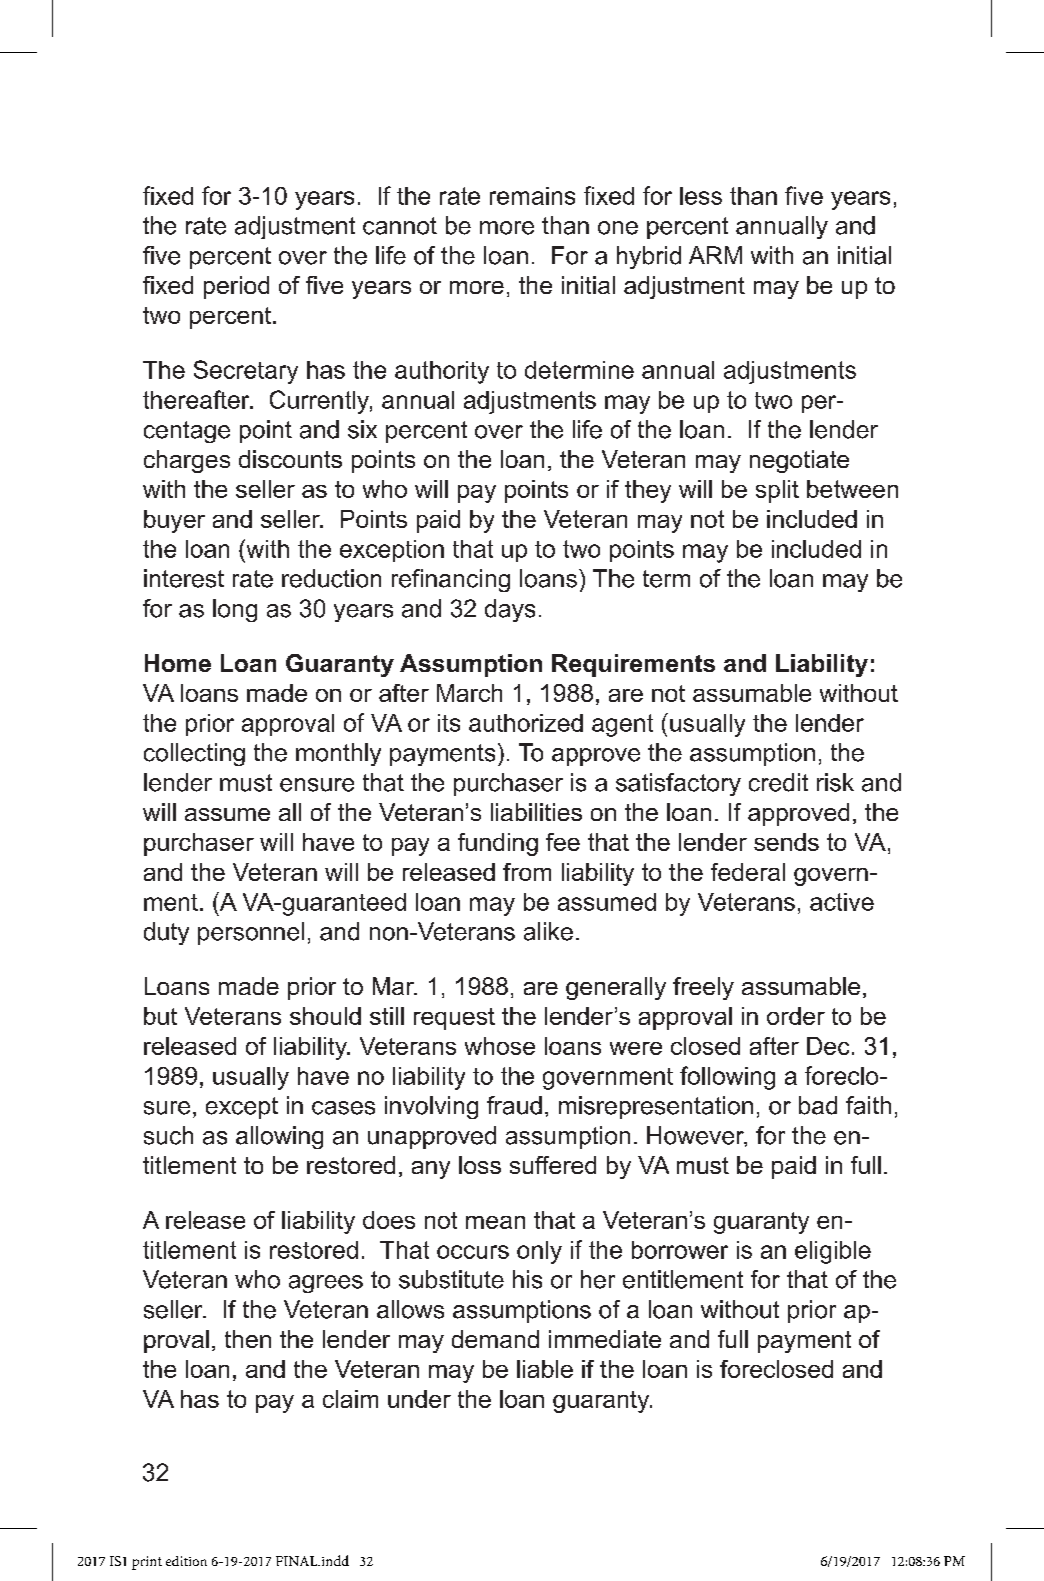 This image has height=1581, width=1044. I want to click on personnel, so click(251, 933).
